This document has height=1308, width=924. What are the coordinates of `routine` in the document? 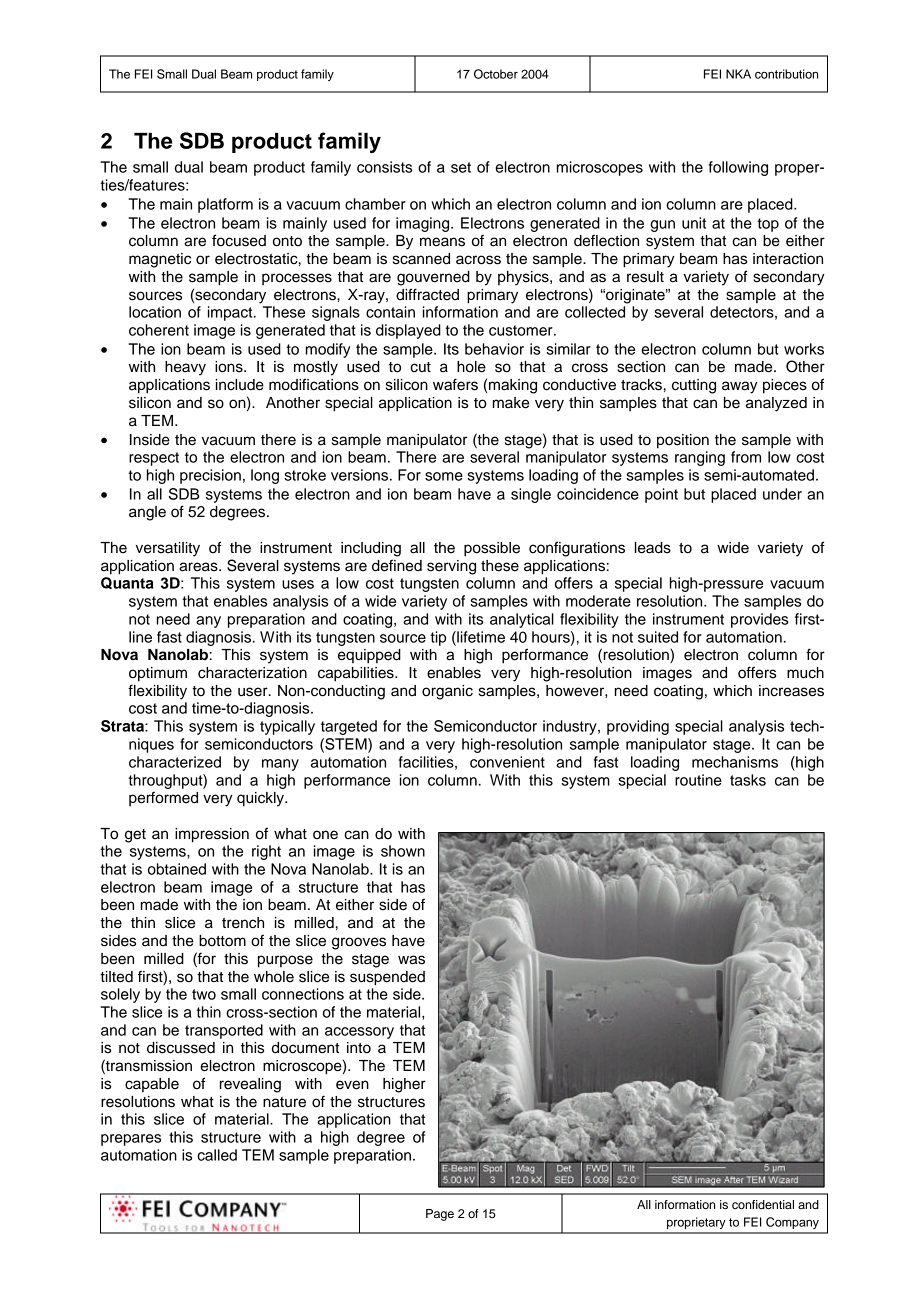 It's located at (698, 780).
